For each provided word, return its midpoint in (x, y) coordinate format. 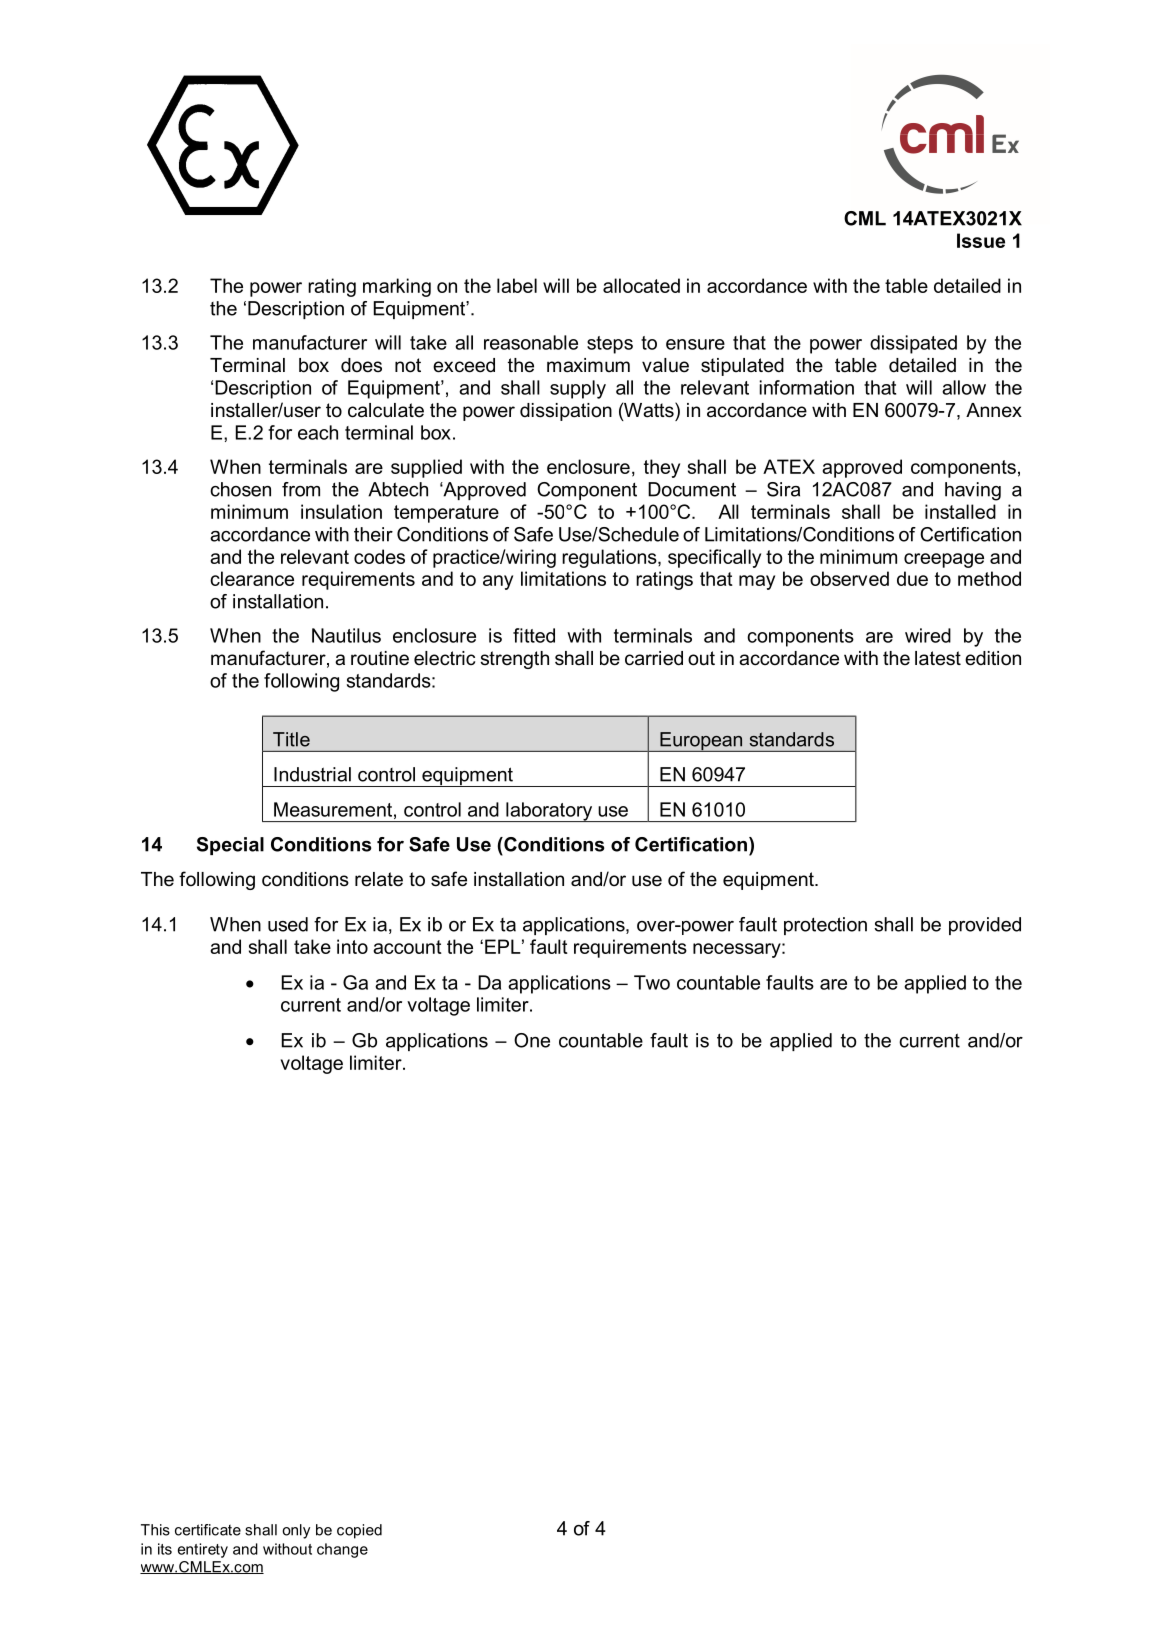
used (288, 924)
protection (825, 926)
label (517, 285)
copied (359, 1531)
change (342, 1550)
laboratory (549, 812)
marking (397, 287)
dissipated (913, 344)
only (296, 1531)
